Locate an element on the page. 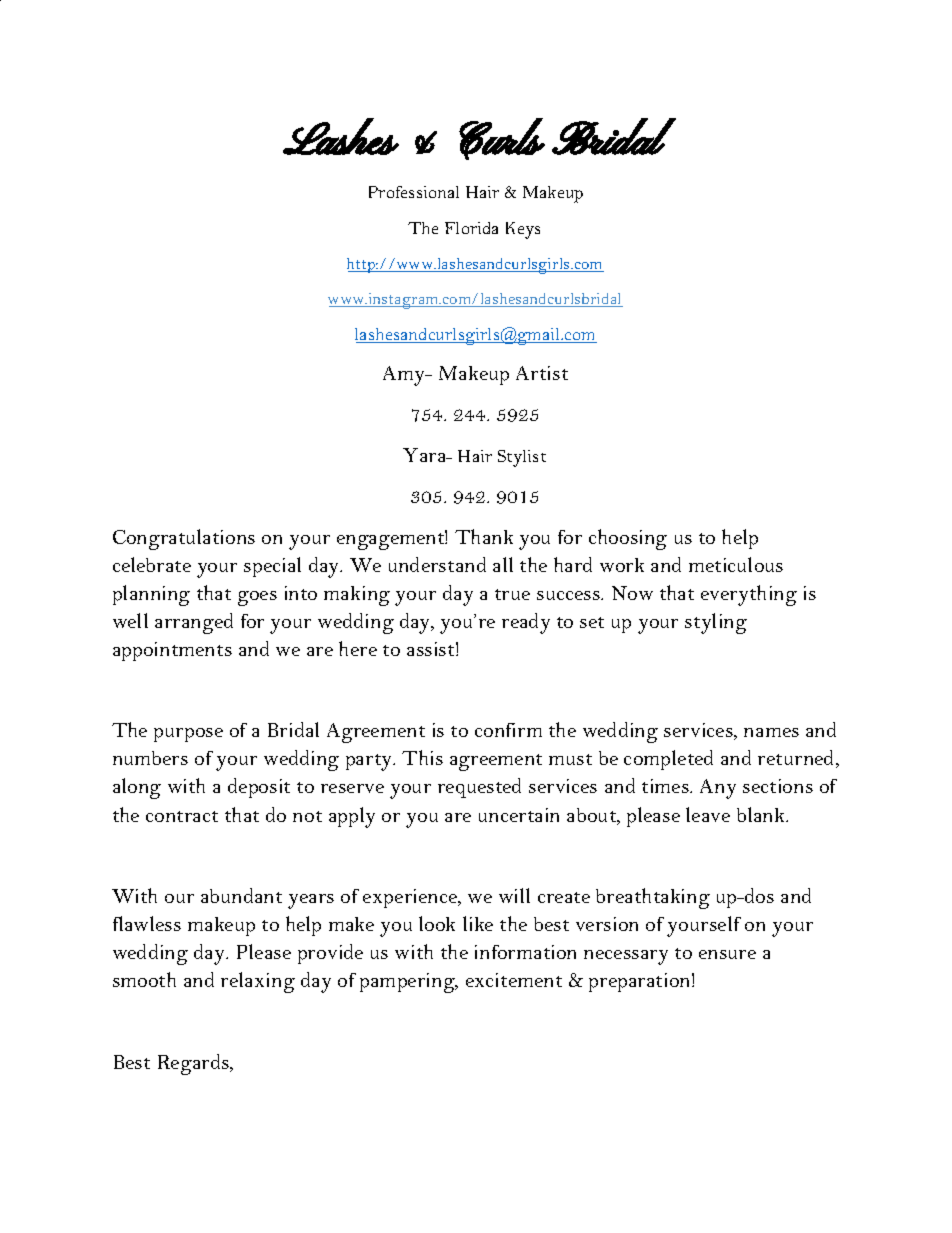 The height and width of the document is (1233, 952). Professional is located at coordinates (414, 192).
